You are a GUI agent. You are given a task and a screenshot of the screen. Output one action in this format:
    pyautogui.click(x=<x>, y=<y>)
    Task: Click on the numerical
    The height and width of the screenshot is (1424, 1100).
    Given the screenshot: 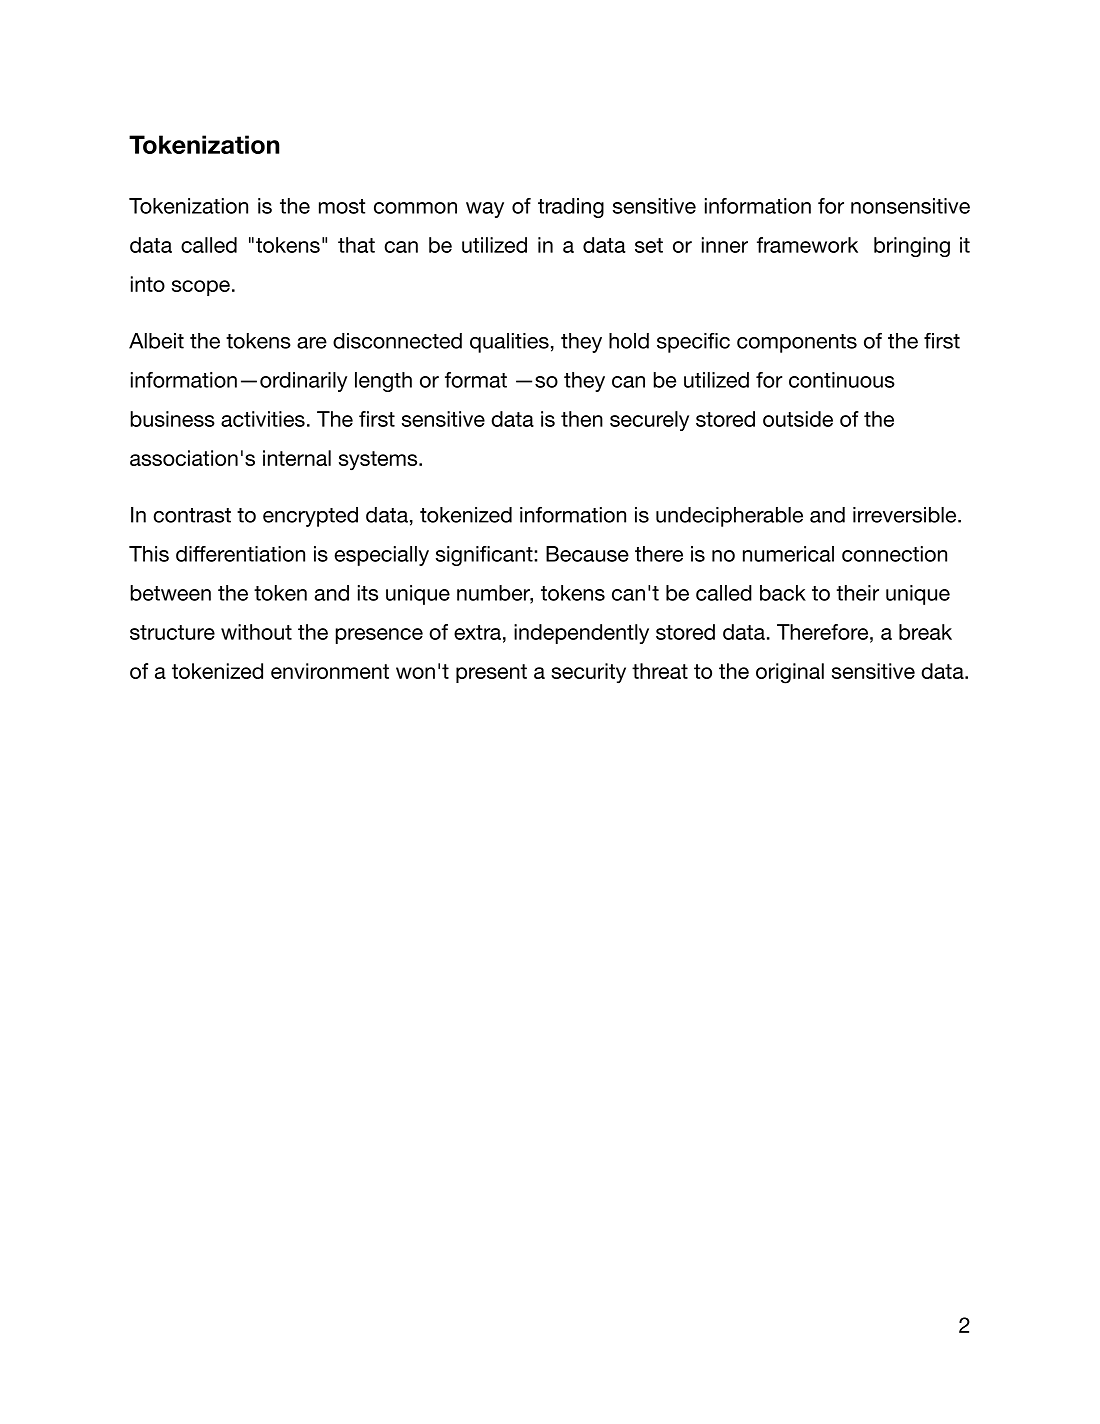 What is the action you would take?
    pyautogui.click(x=788, y=554)
